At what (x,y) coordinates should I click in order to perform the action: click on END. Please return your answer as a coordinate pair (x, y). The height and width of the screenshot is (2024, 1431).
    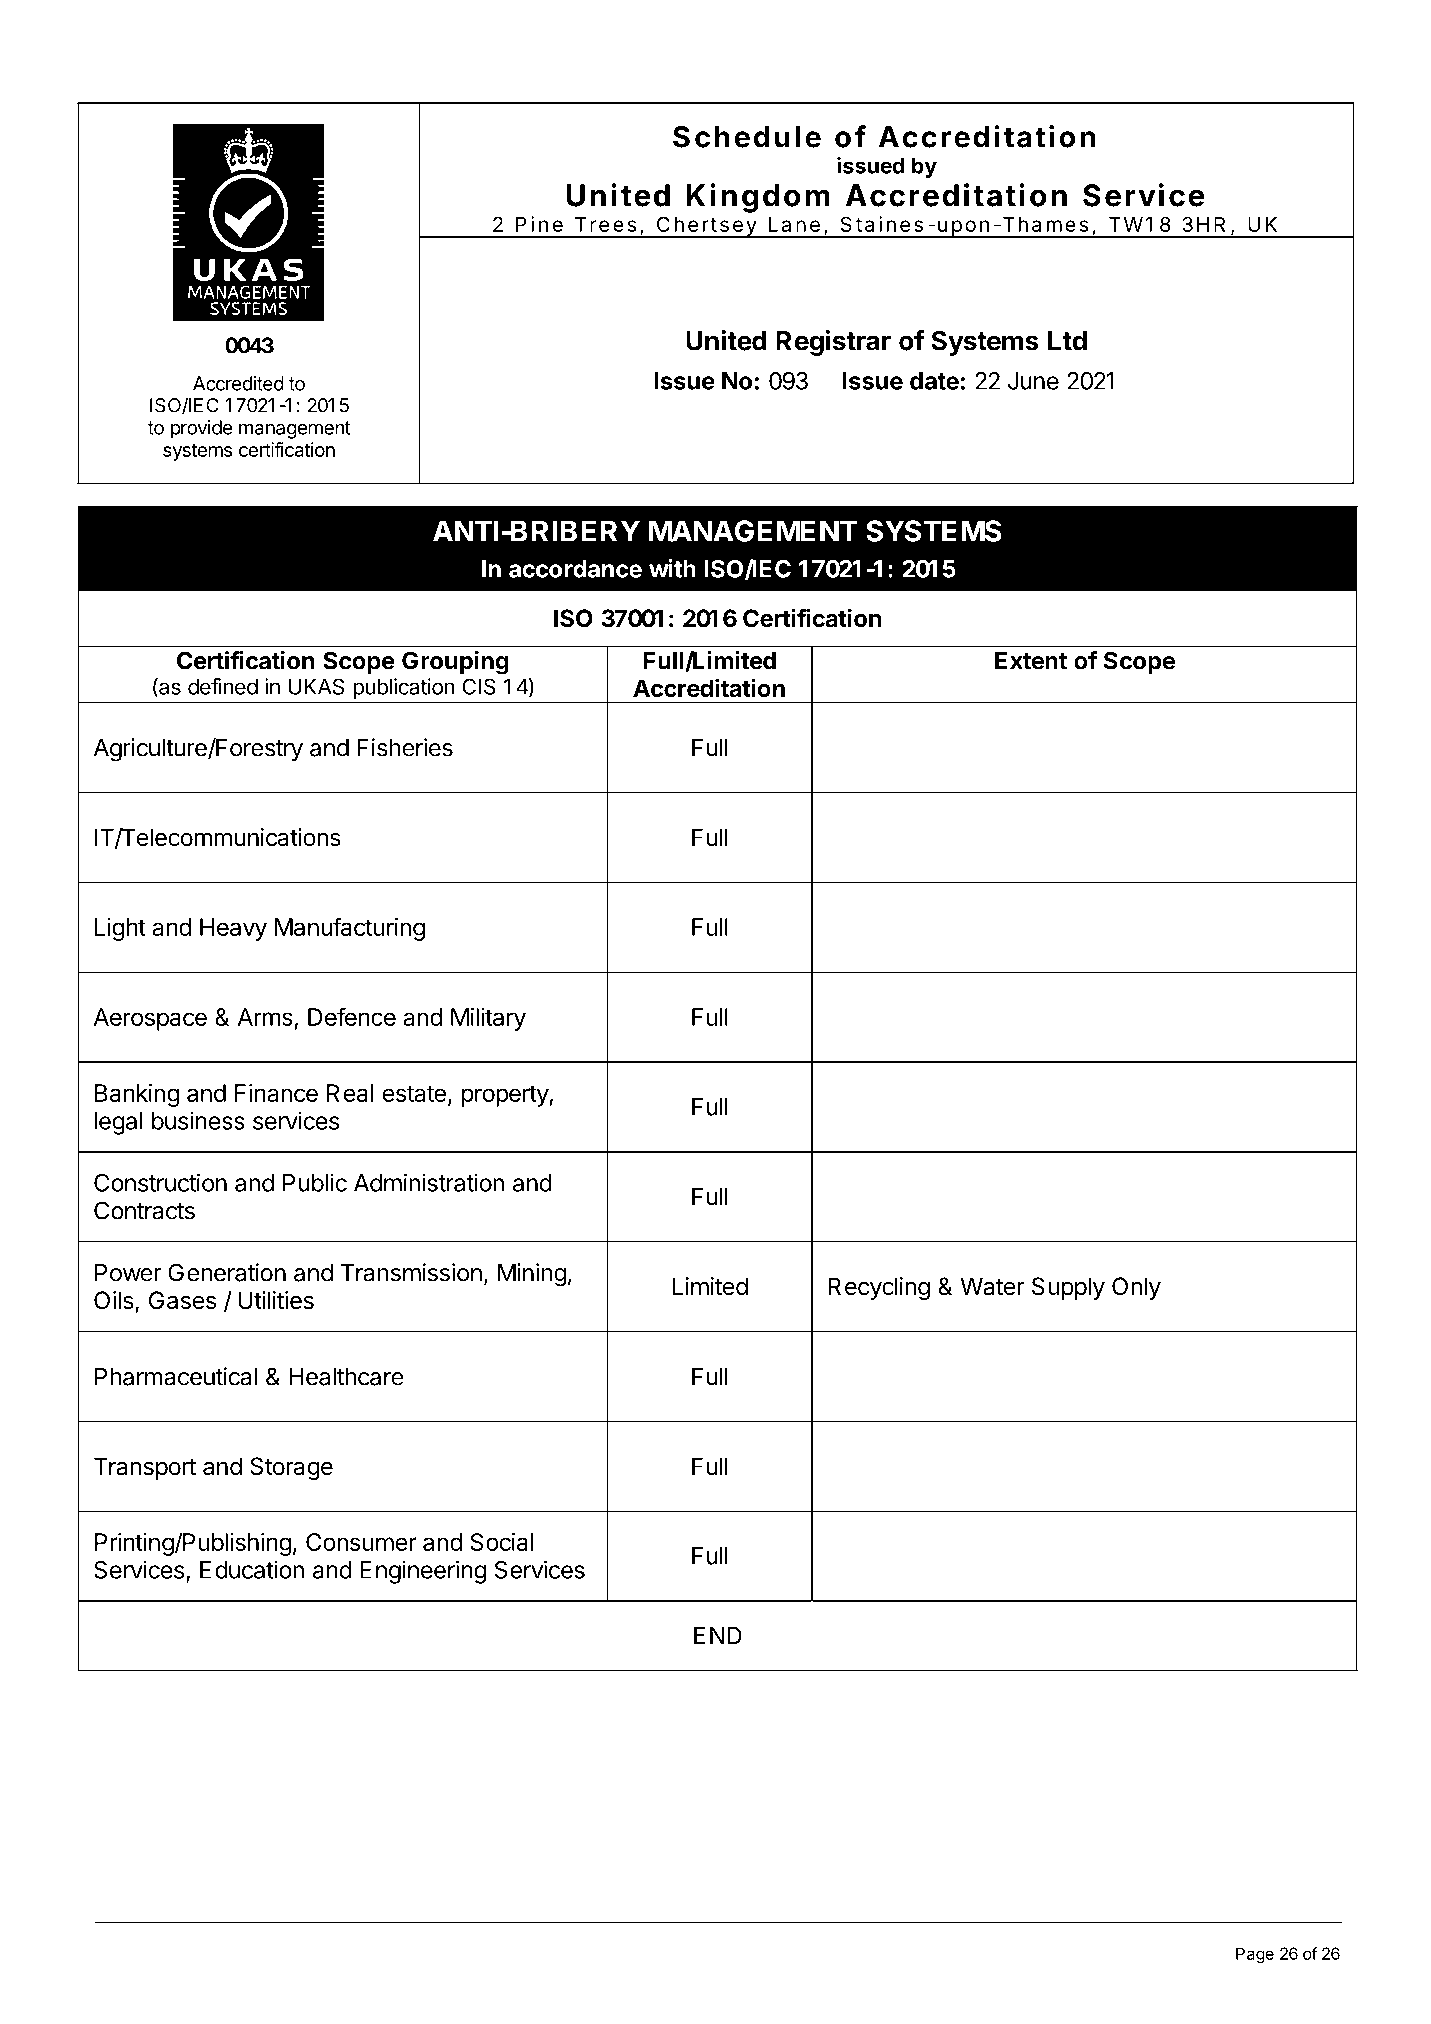
    Looking at the image, I should click on (718, 1636).
